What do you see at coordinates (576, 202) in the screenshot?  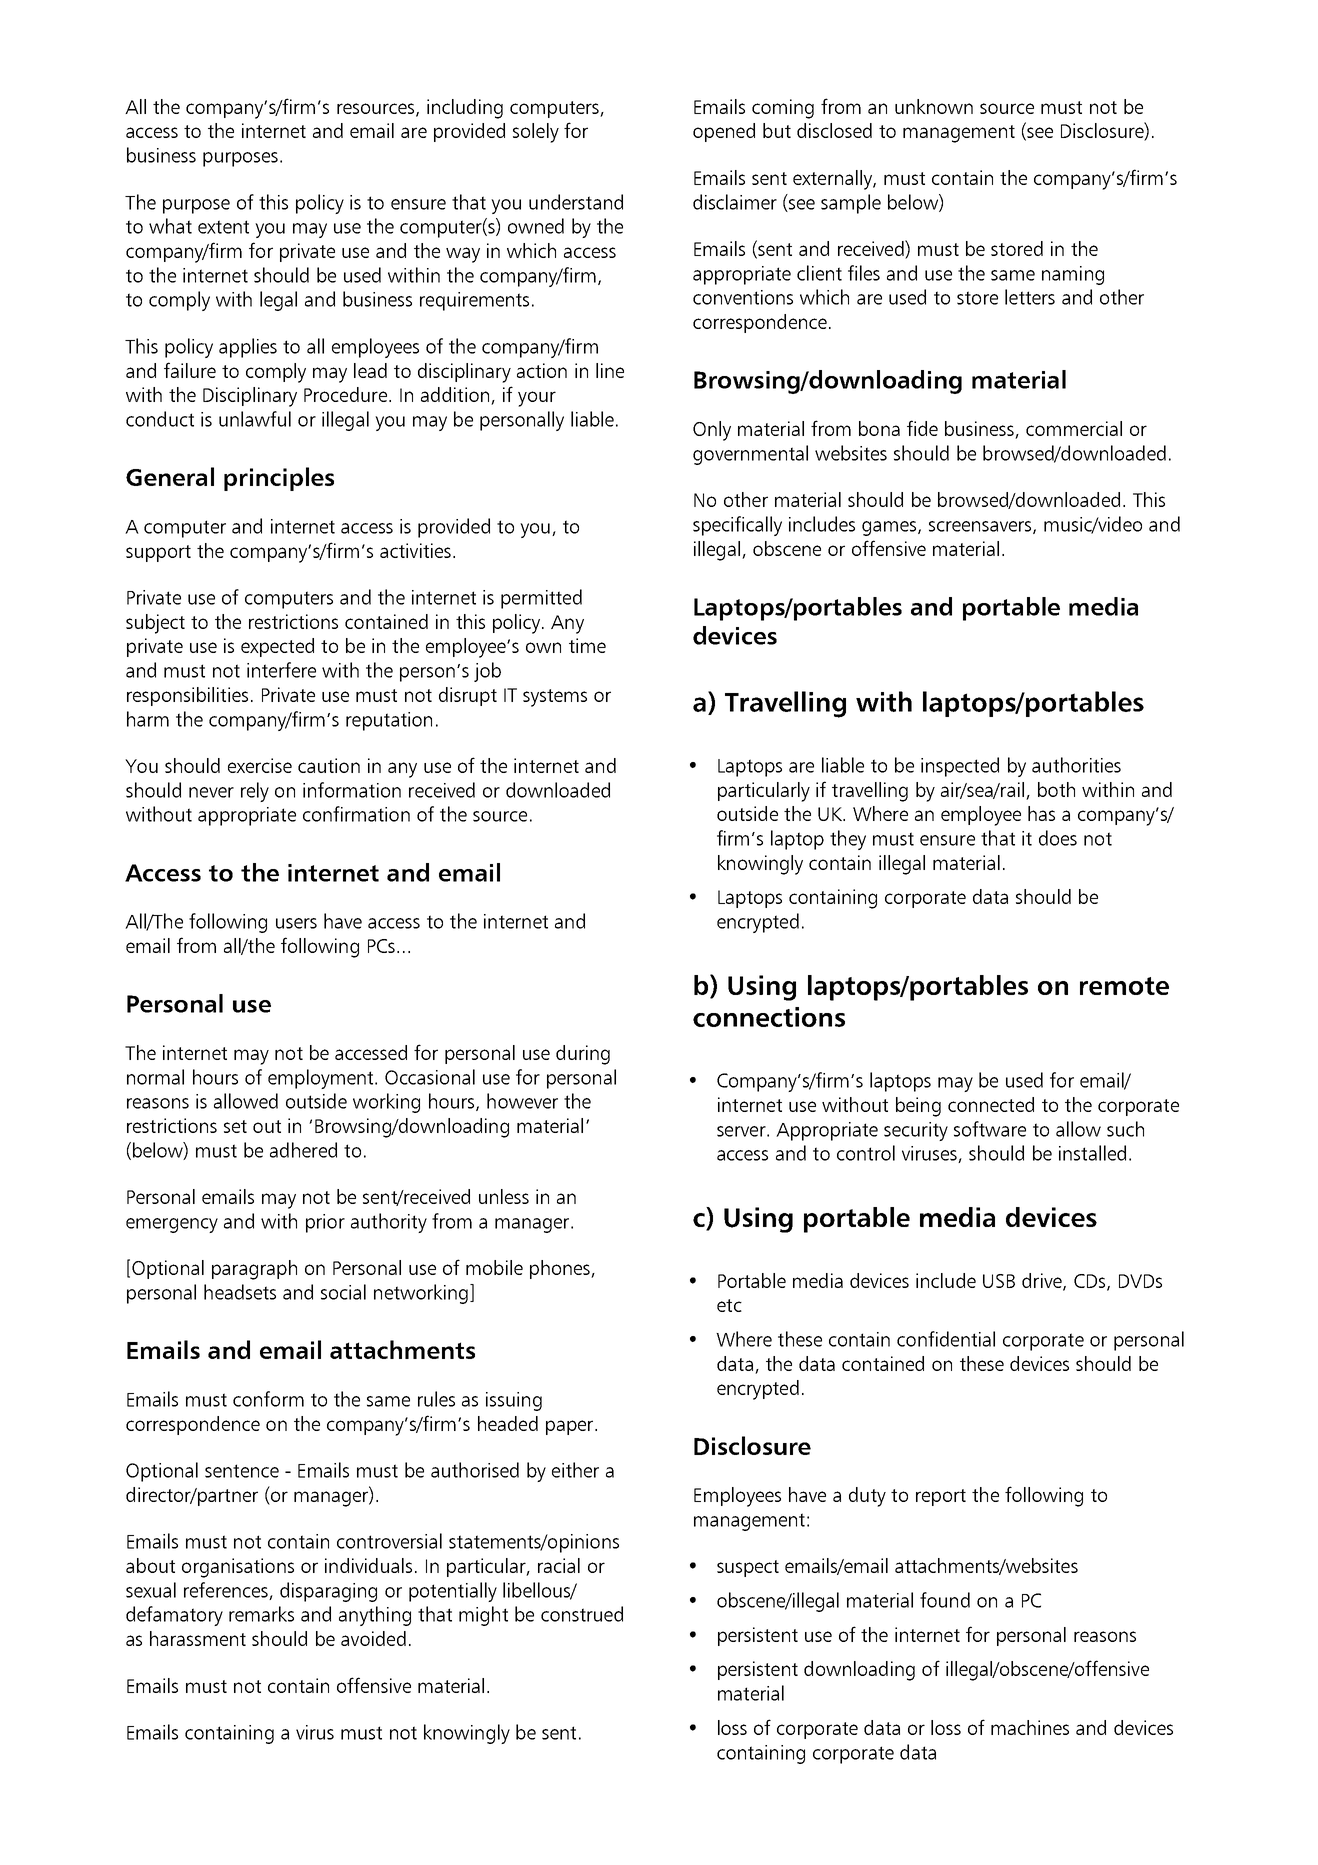 I see `understand` at bounding box center [576, 202].
